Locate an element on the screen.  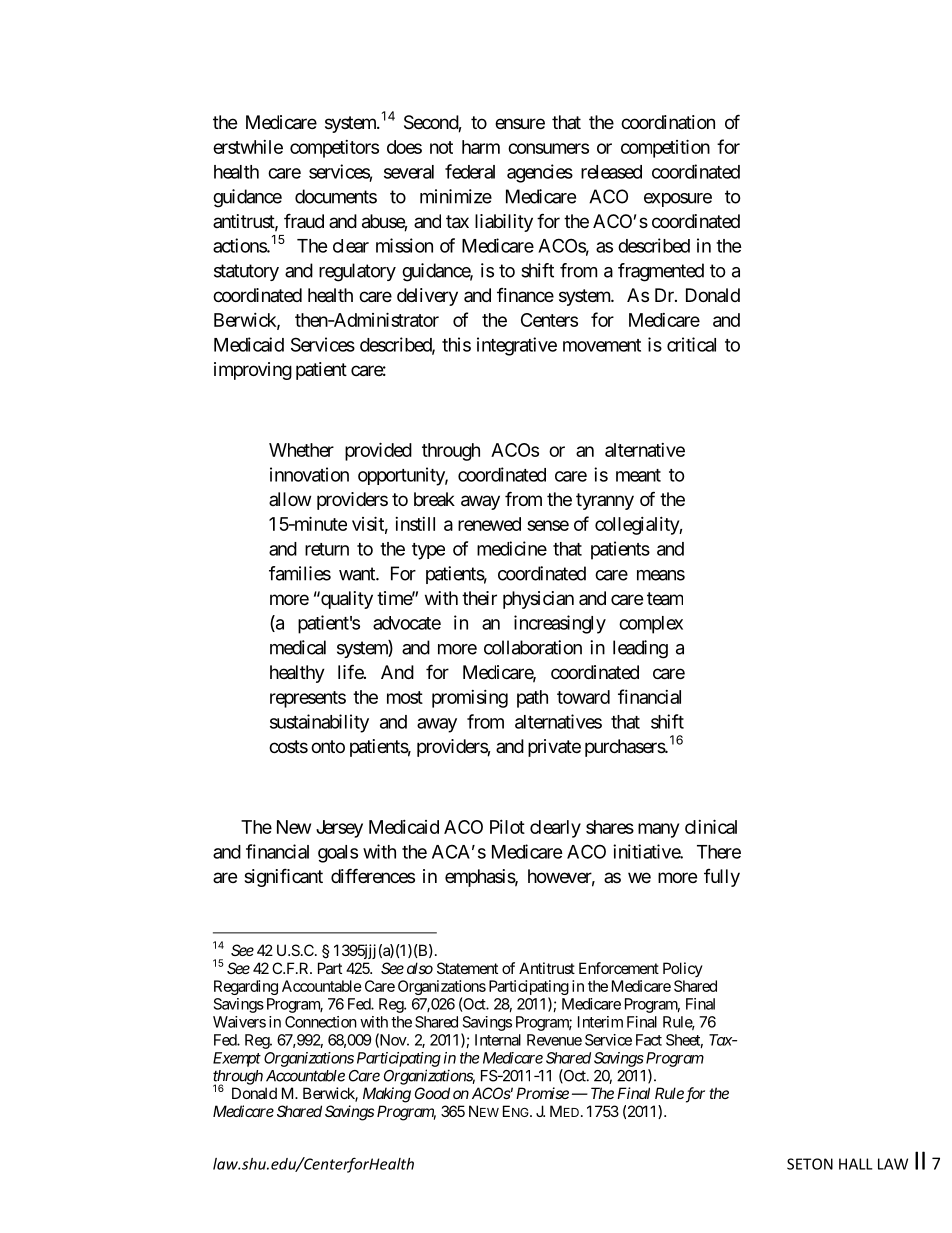
team is located at coordinates (665, 599).
